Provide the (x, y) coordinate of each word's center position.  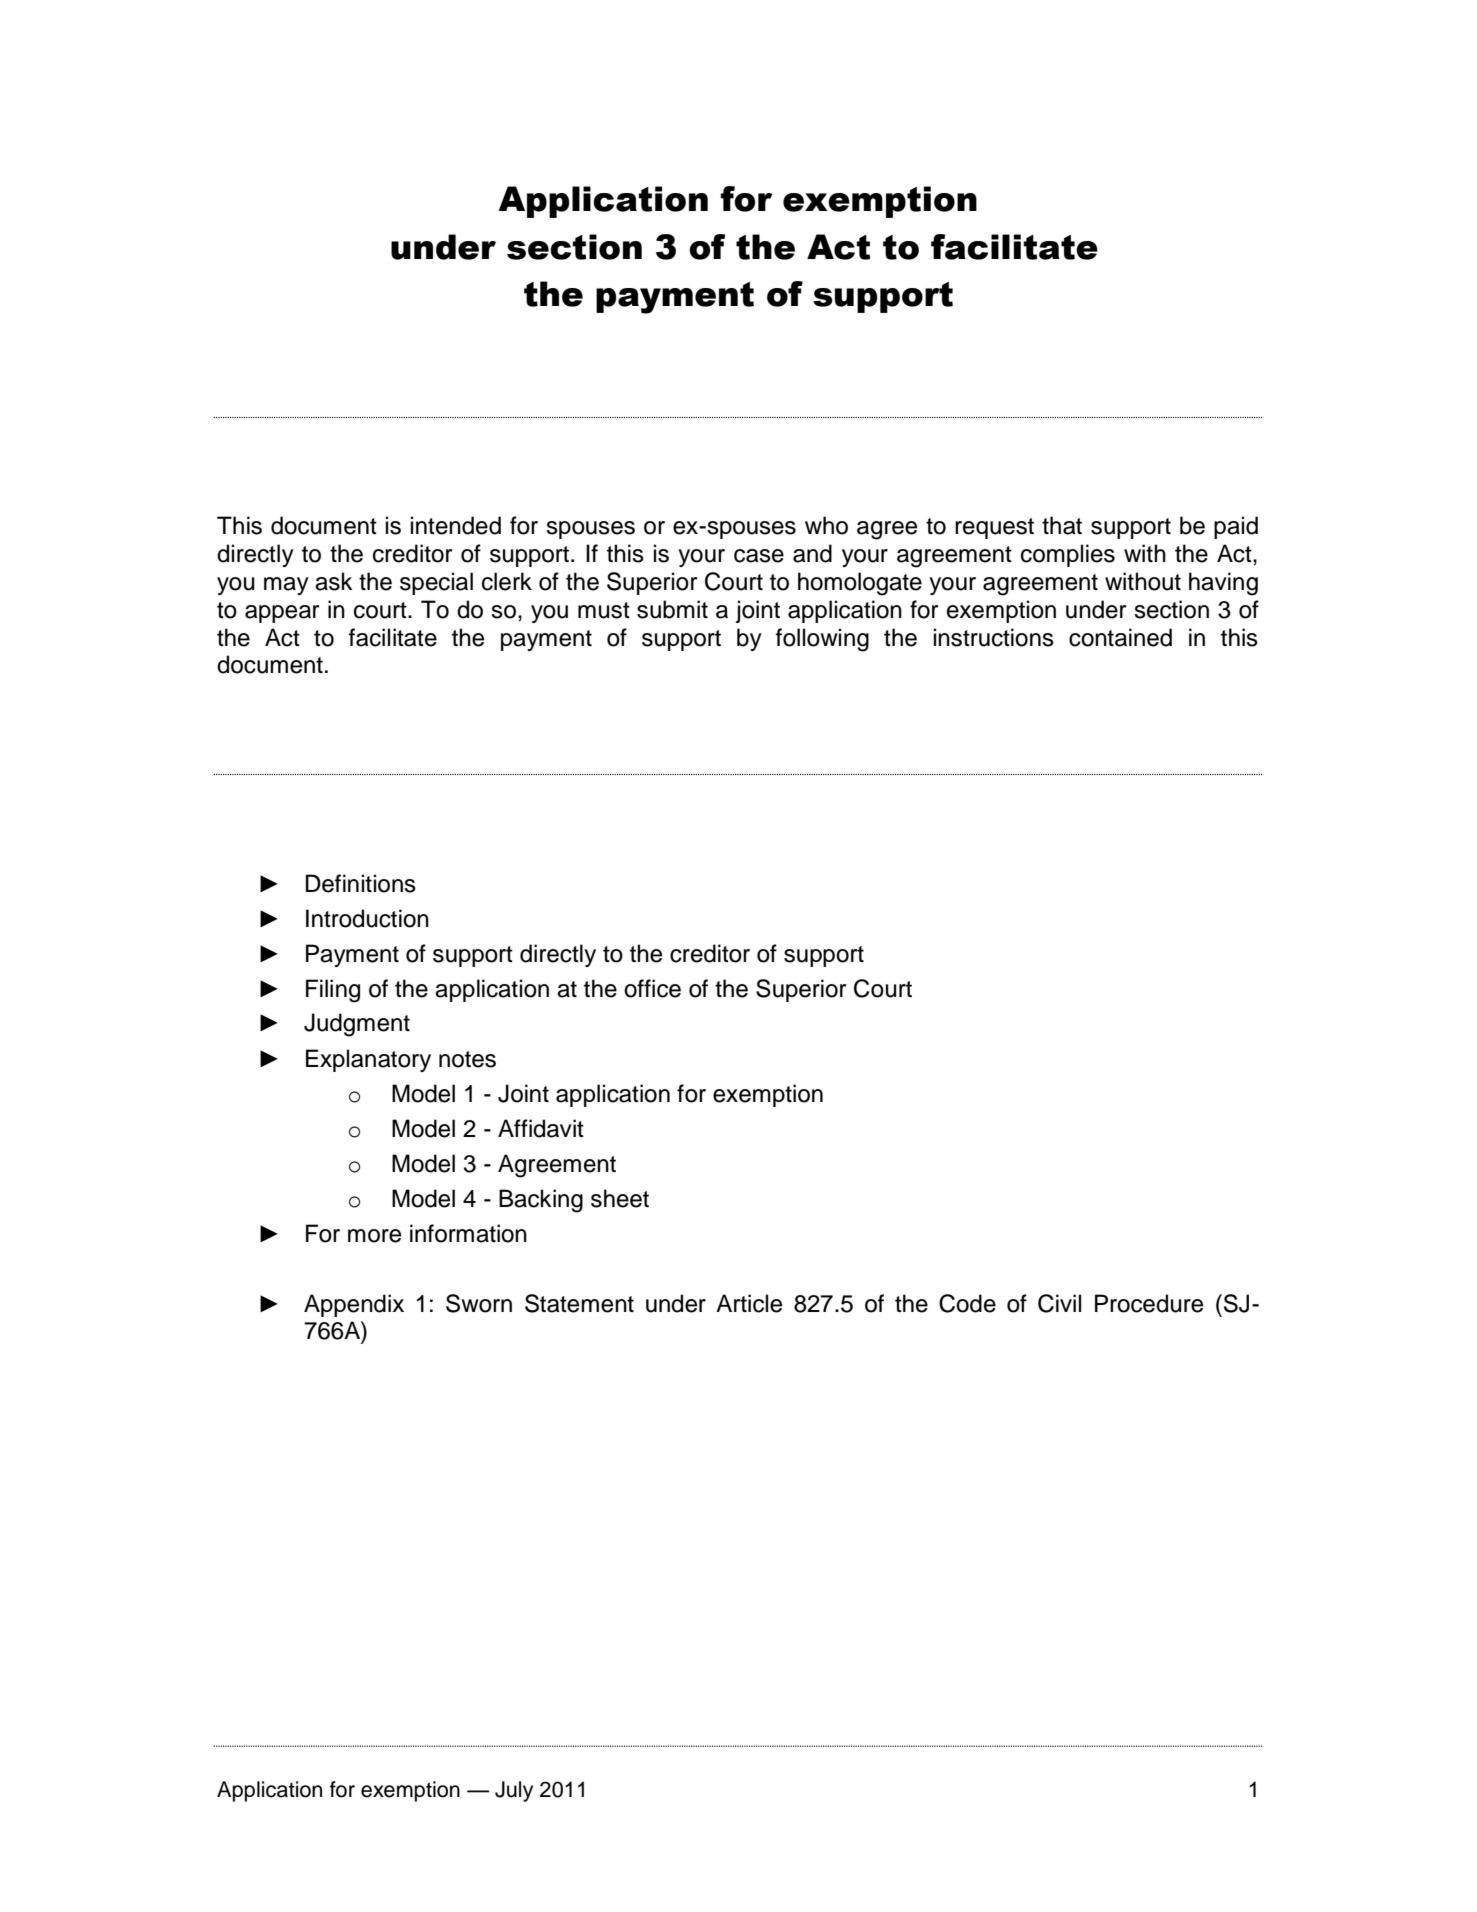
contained (1120, 637)
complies (1068, 555)
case (759, 556)
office (652, 988)
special (436, 583)
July (514, 1791)
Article (749, 1303)
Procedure (1149, 1303)
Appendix (354, 1305)
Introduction (367, 918)
